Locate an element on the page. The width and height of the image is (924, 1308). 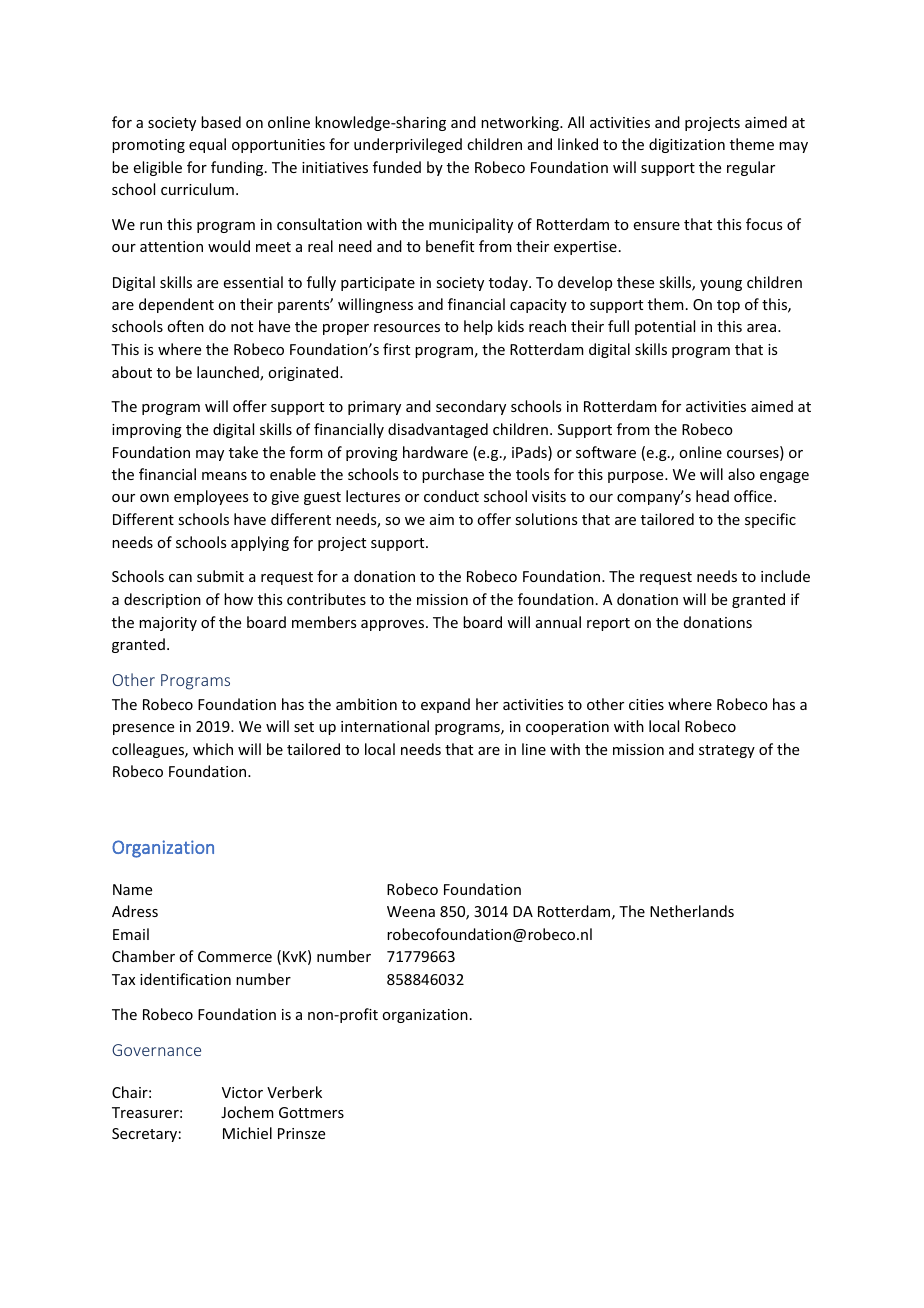
equal is located at coordinates (207, 145).
